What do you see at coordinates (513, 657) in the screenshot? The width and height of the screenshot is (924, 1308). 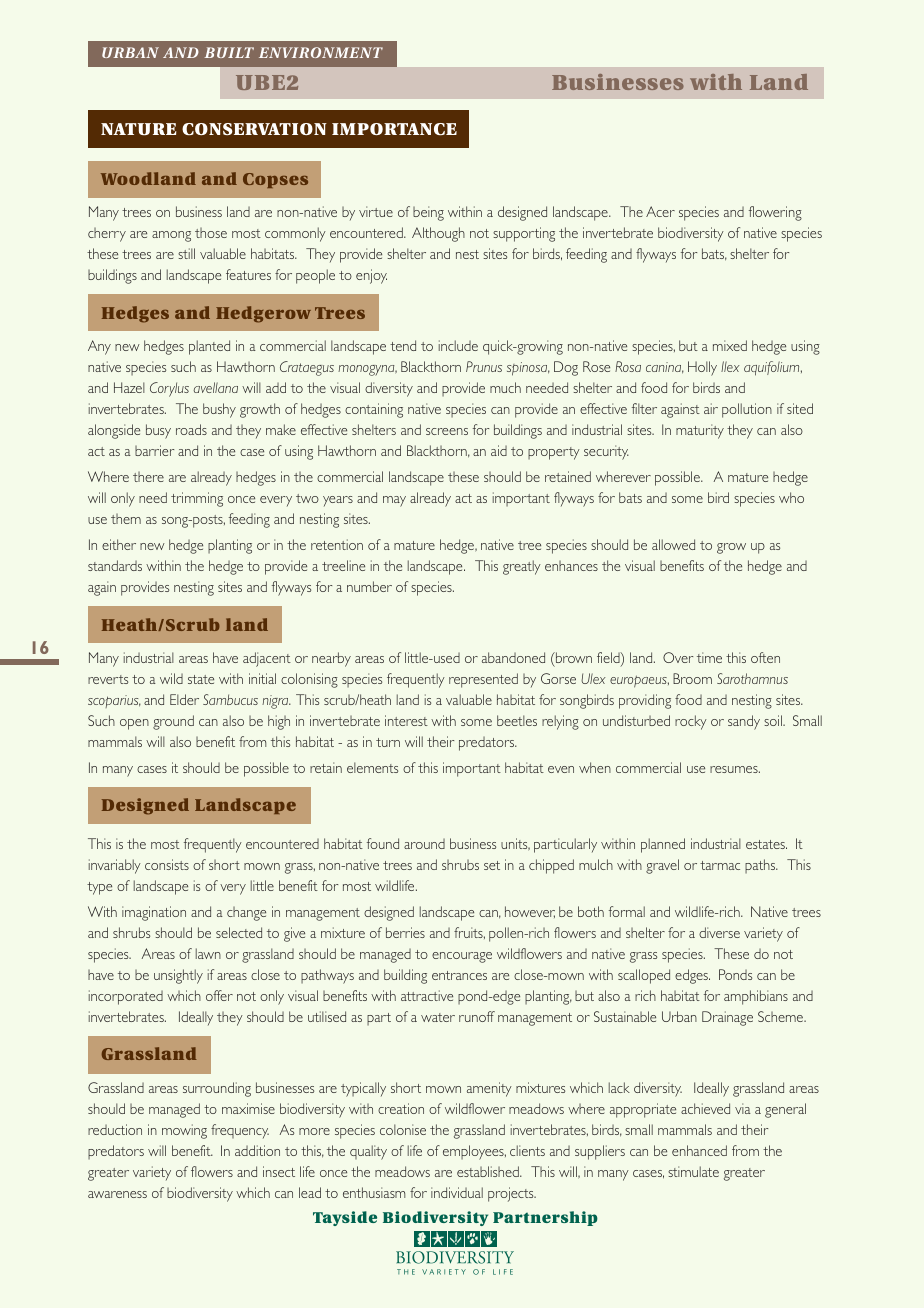 I see `abandoned` at bounding box center [513, 657].
